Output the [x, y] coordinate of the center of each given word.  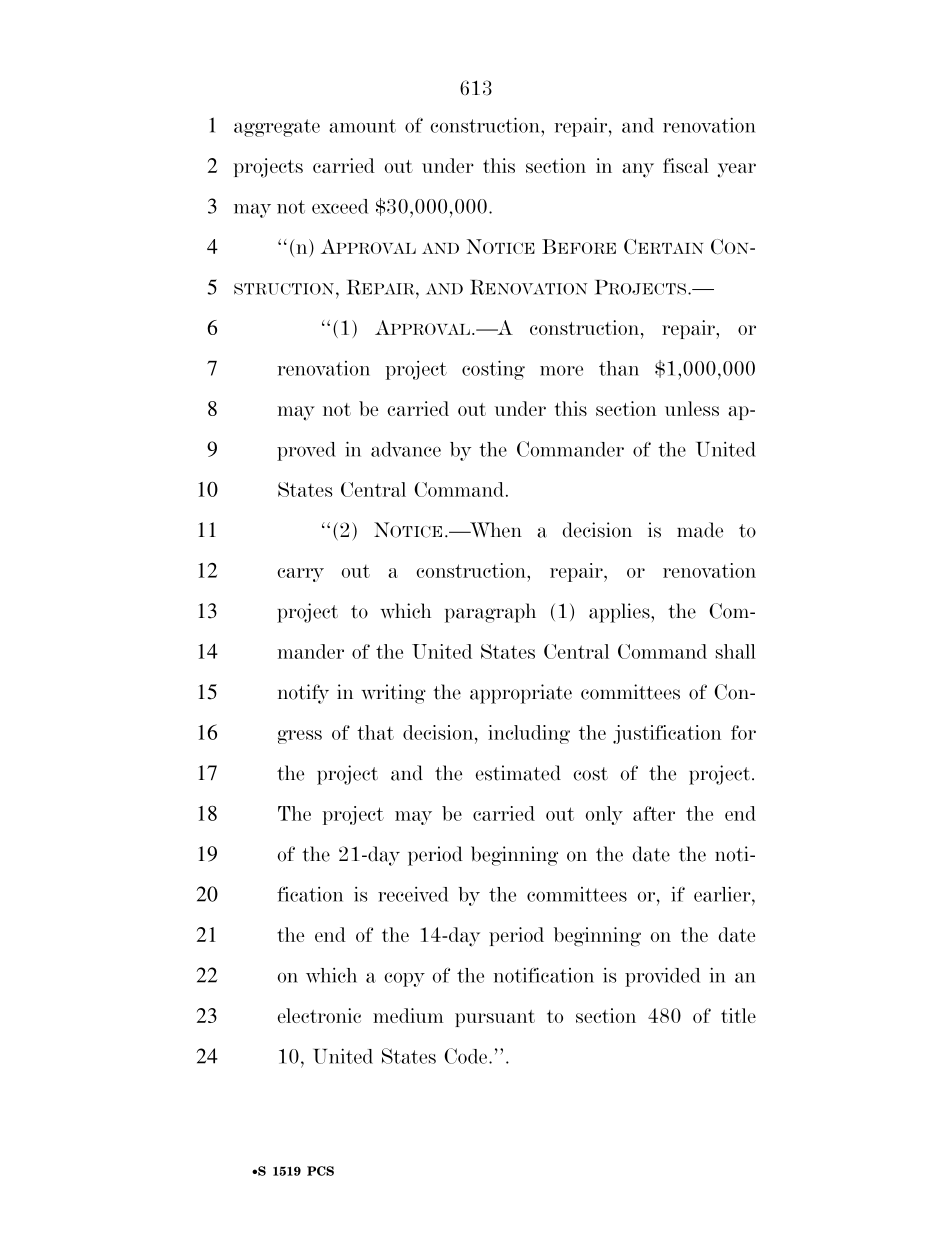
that [375, 732]
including [529, 734]
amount [362, 126]
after [654, 813]
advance [406, 449]
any [638, 170]
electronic [319, 1015]
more [561, 371]
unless [692, 408]
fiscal [686, 165]
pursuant [495, 1018]
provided [662, 977]
